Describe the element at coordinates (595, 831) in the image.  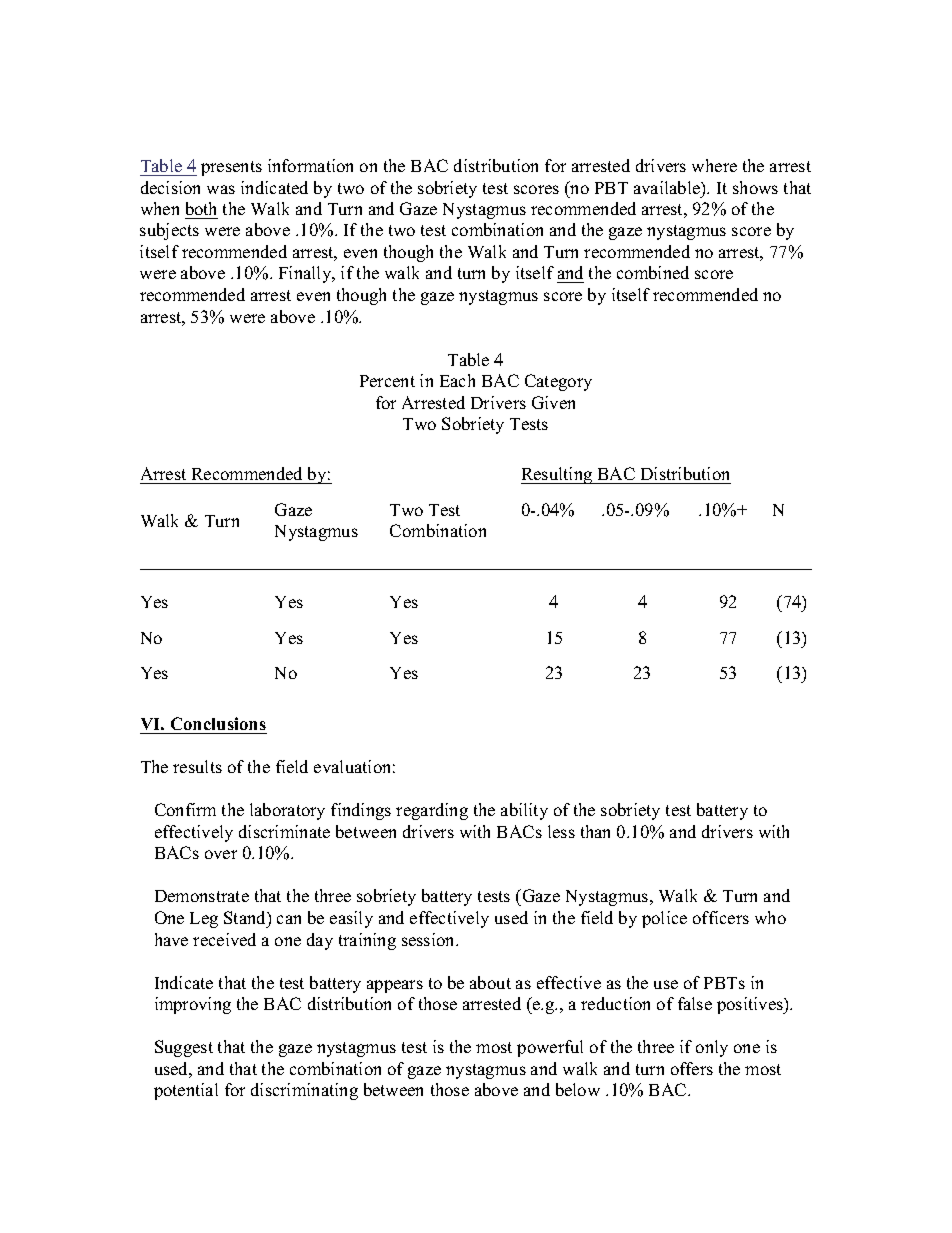
I see `than` at that location.
